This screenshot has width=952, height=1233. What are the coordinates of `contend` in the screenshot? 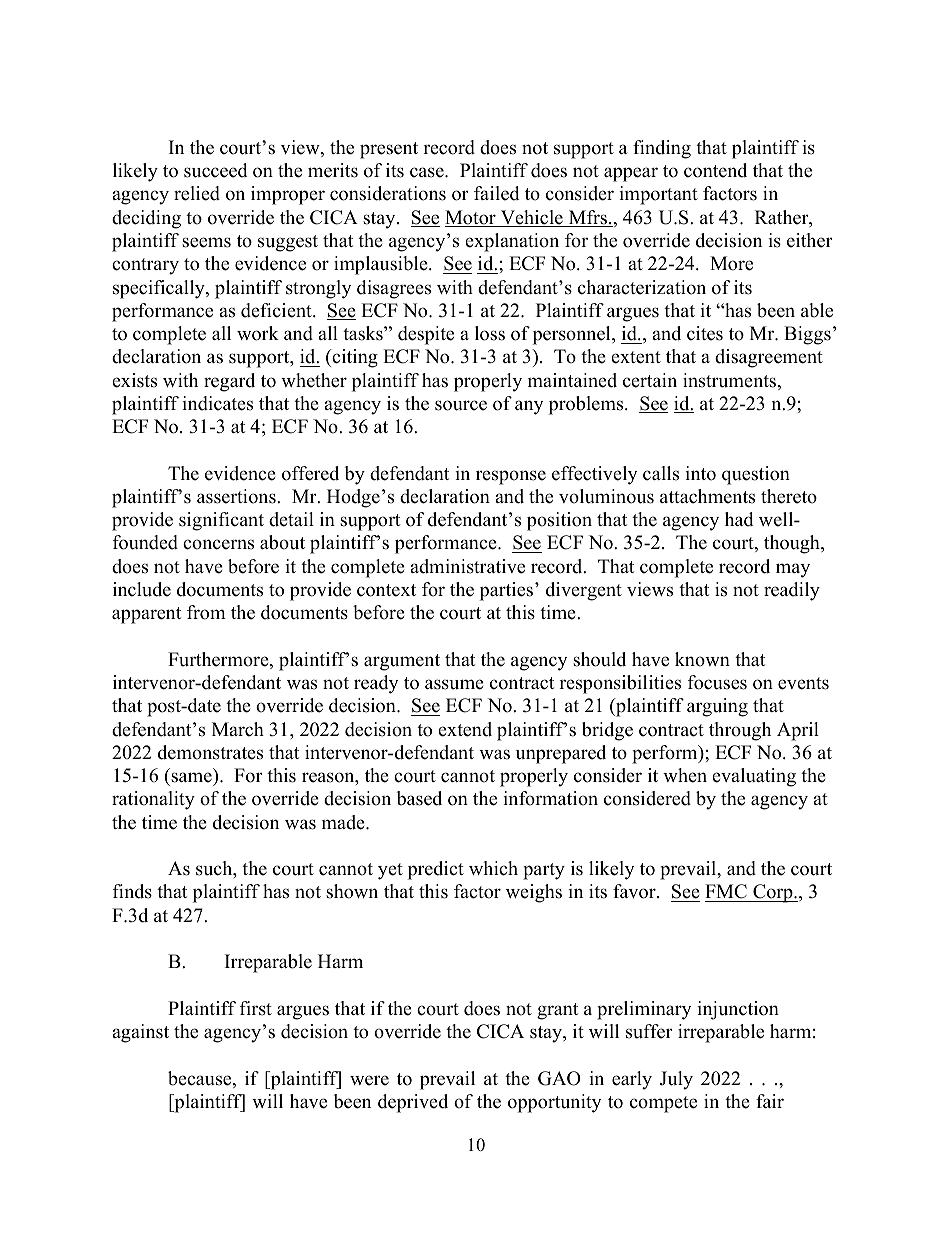 It's located at (715, 170).
